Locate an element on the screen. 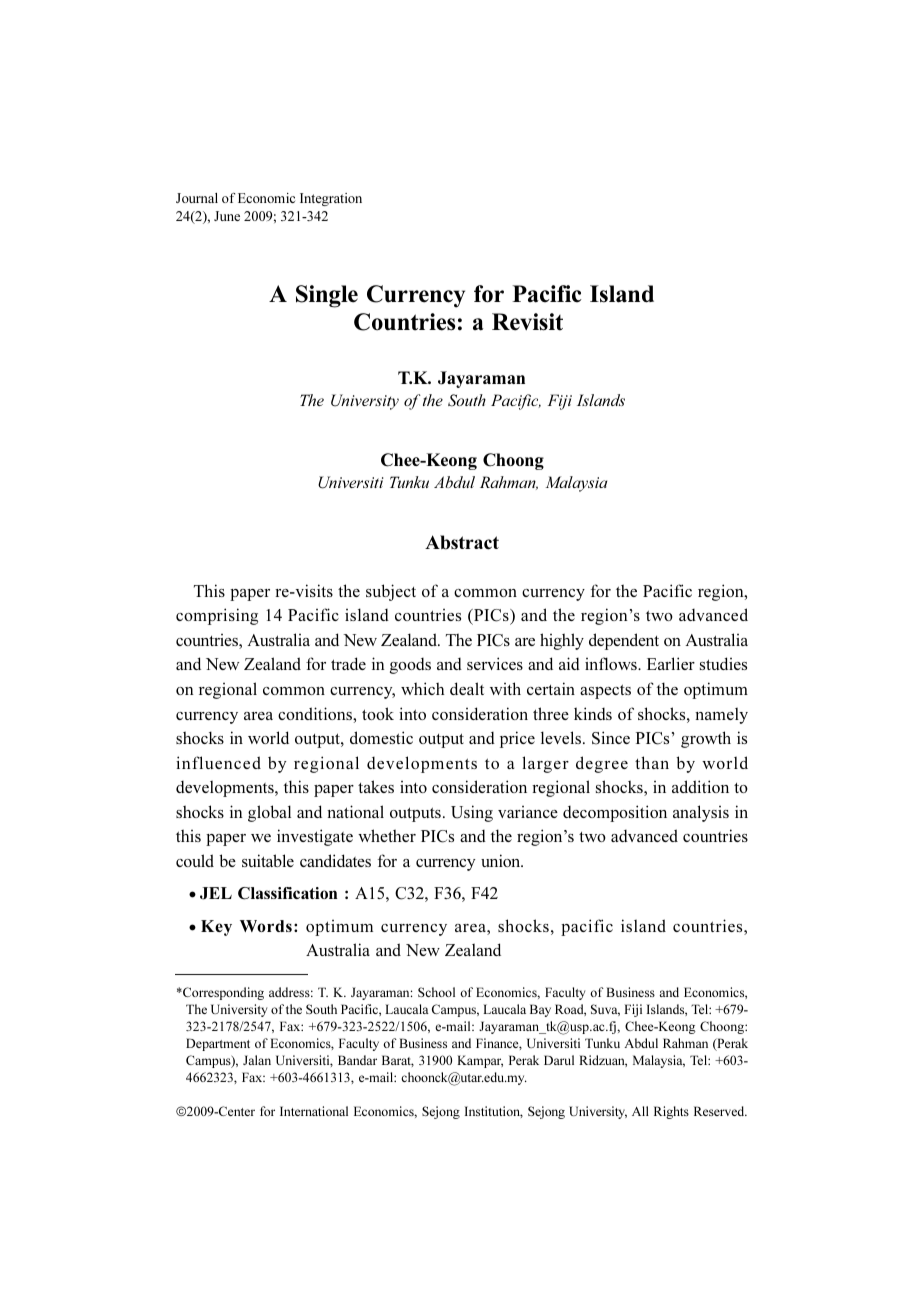 This screenshot has width=924, height=1308. Integration is located at coordinates (331, 199).
